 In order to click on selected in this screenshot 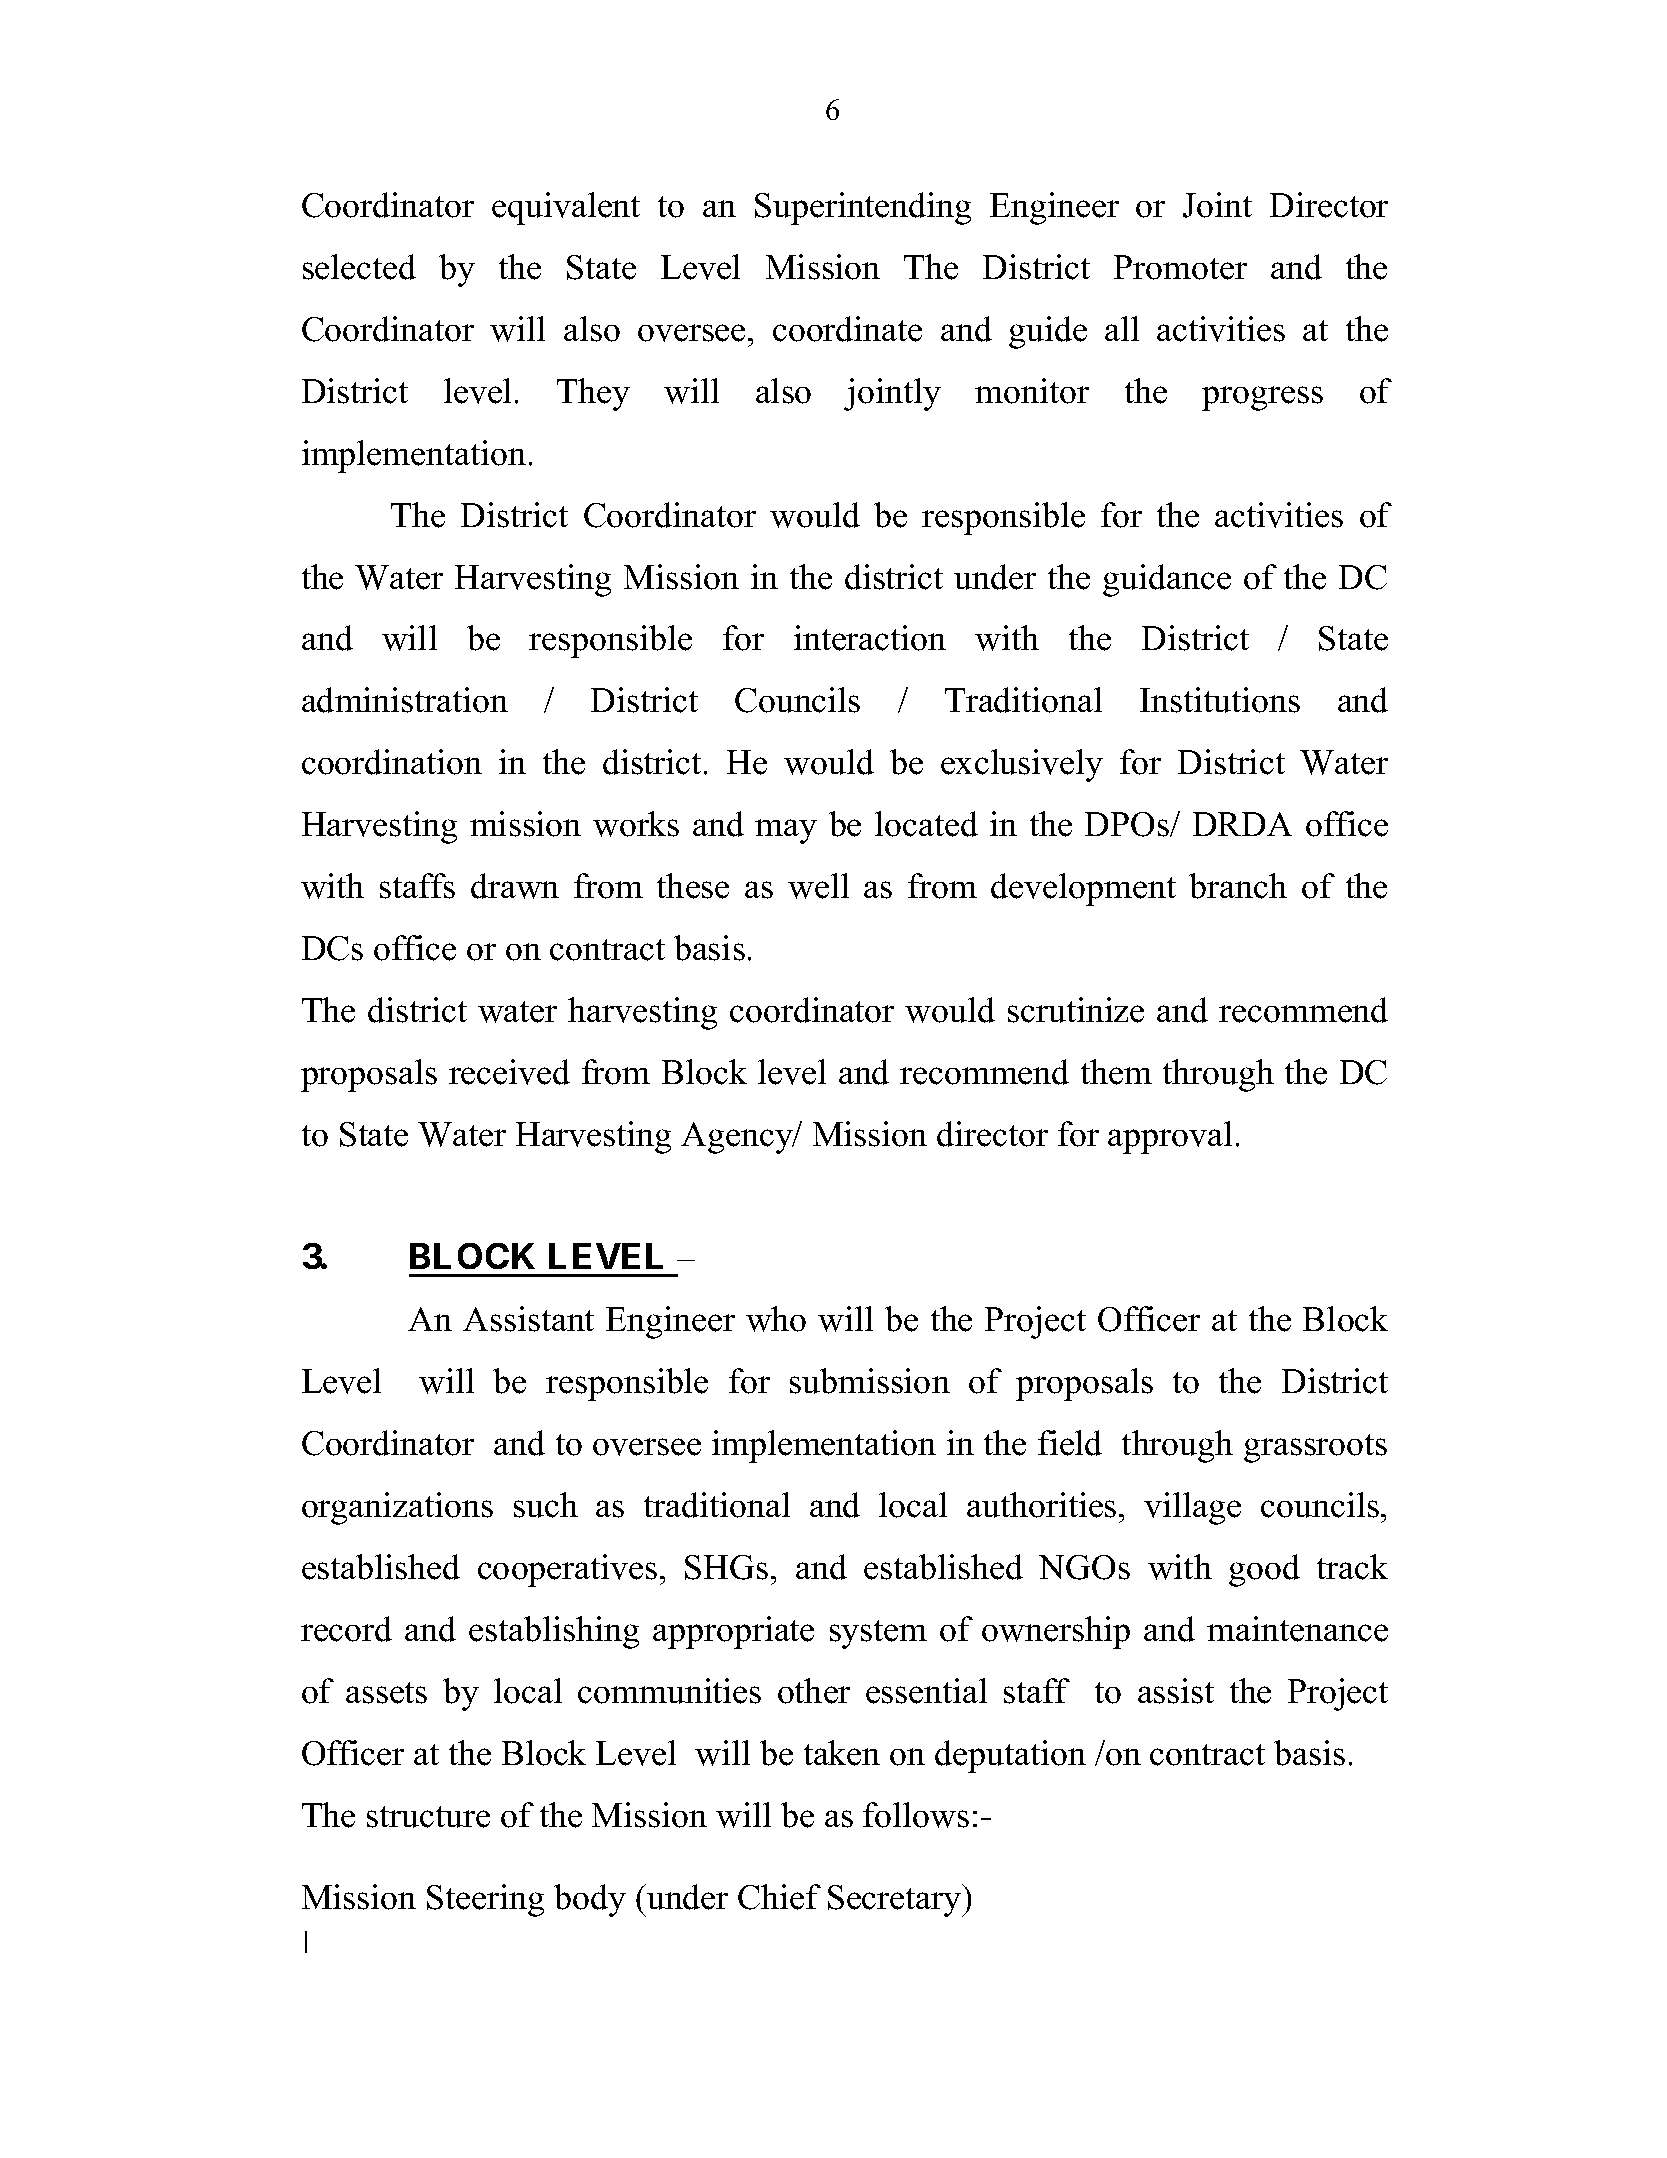, I will do `click(359, 267)`.
